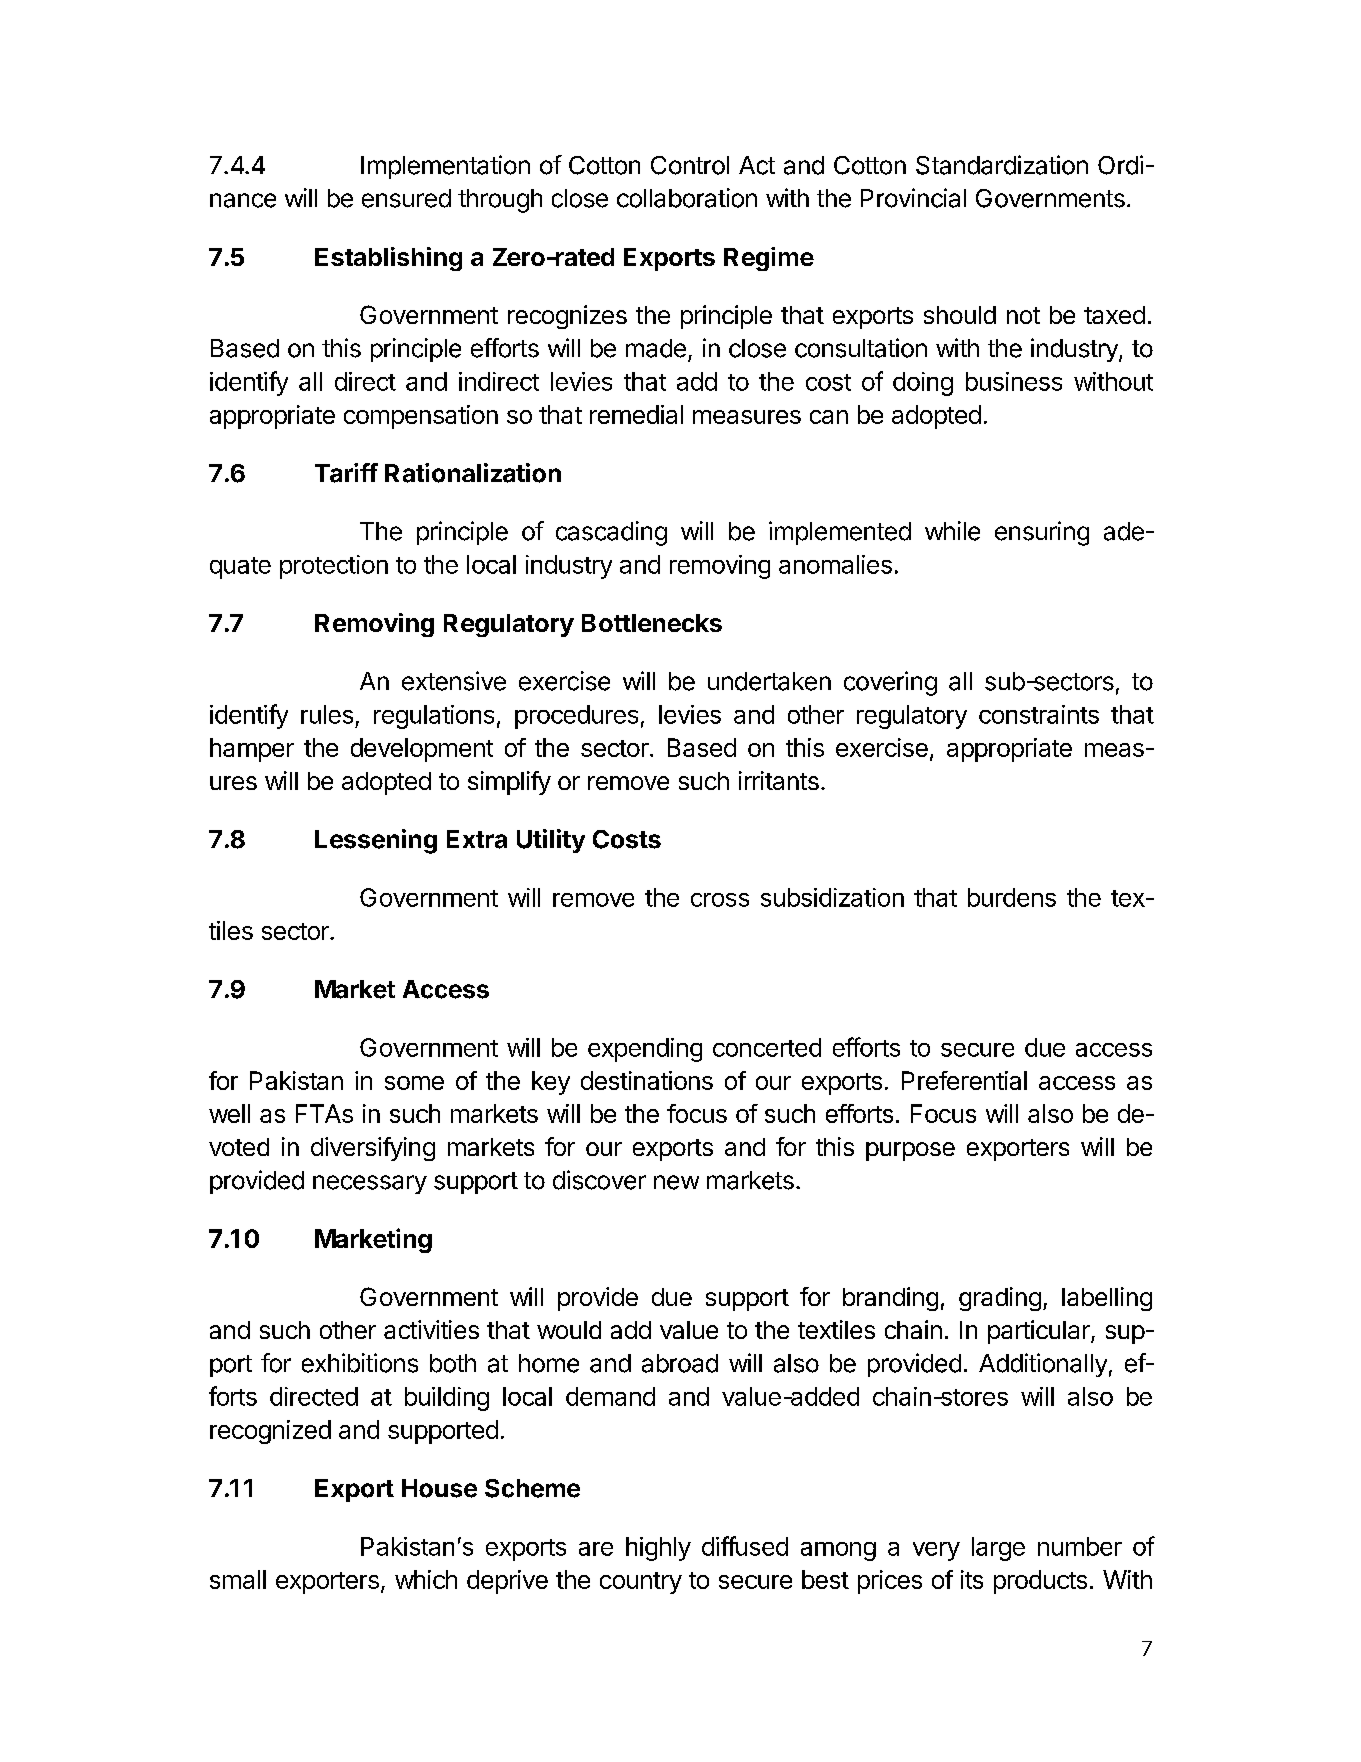  Describe the element at coordinates (406, 198) in the page. I see `ensured` at that location.
